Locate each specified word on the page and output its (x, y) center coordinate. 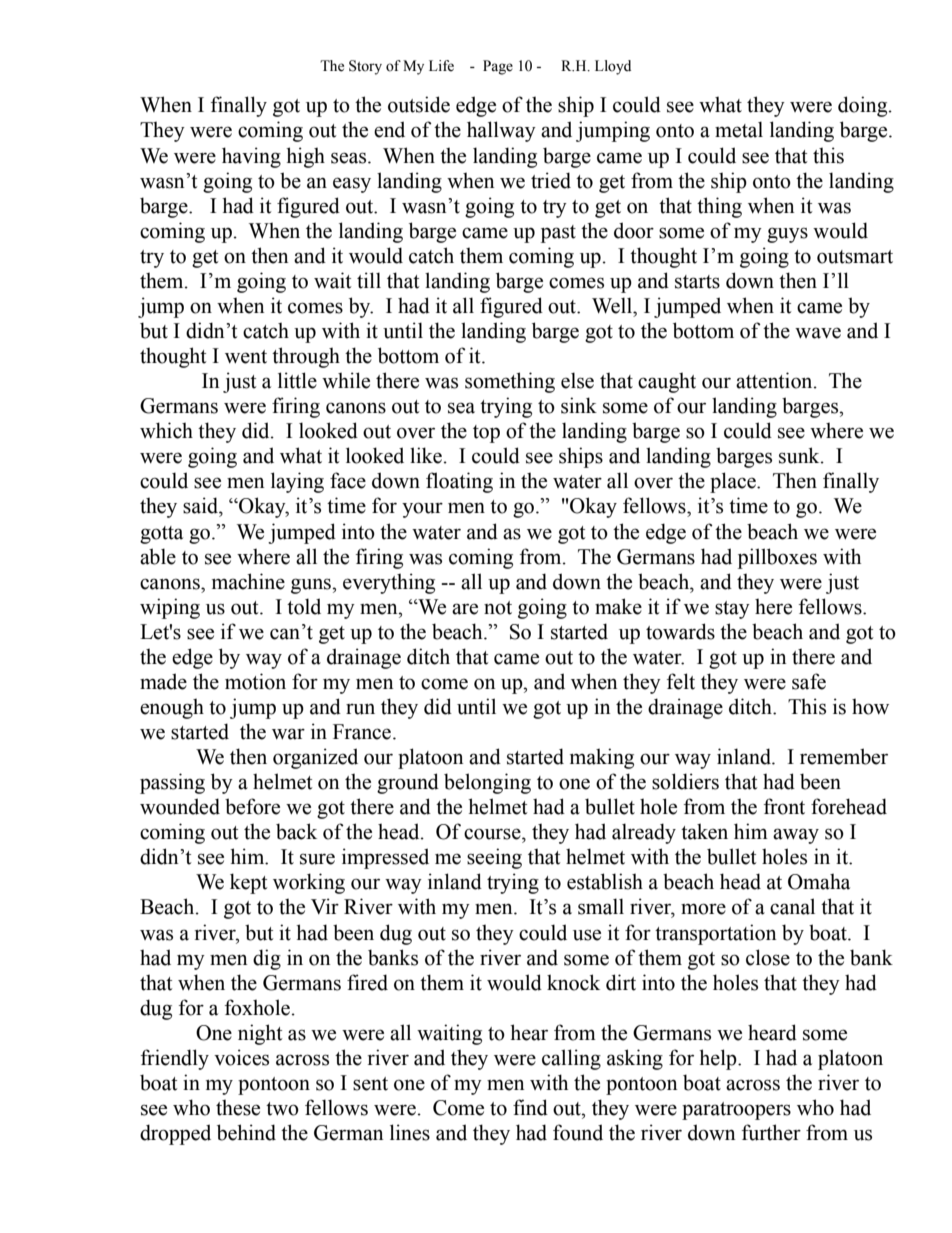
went (246, 357)
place (734, 482)
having (251, 157)
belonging (487, 783)
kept (248, 883)
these (238, 1107)
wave (818, 333)
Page (498, 67)
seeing (494, 858)
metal (739, 129)
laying (297, 482)
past (558, 234)
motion (255, 681)
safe (809, 681)
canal (792, 906)
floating (459, 482)
